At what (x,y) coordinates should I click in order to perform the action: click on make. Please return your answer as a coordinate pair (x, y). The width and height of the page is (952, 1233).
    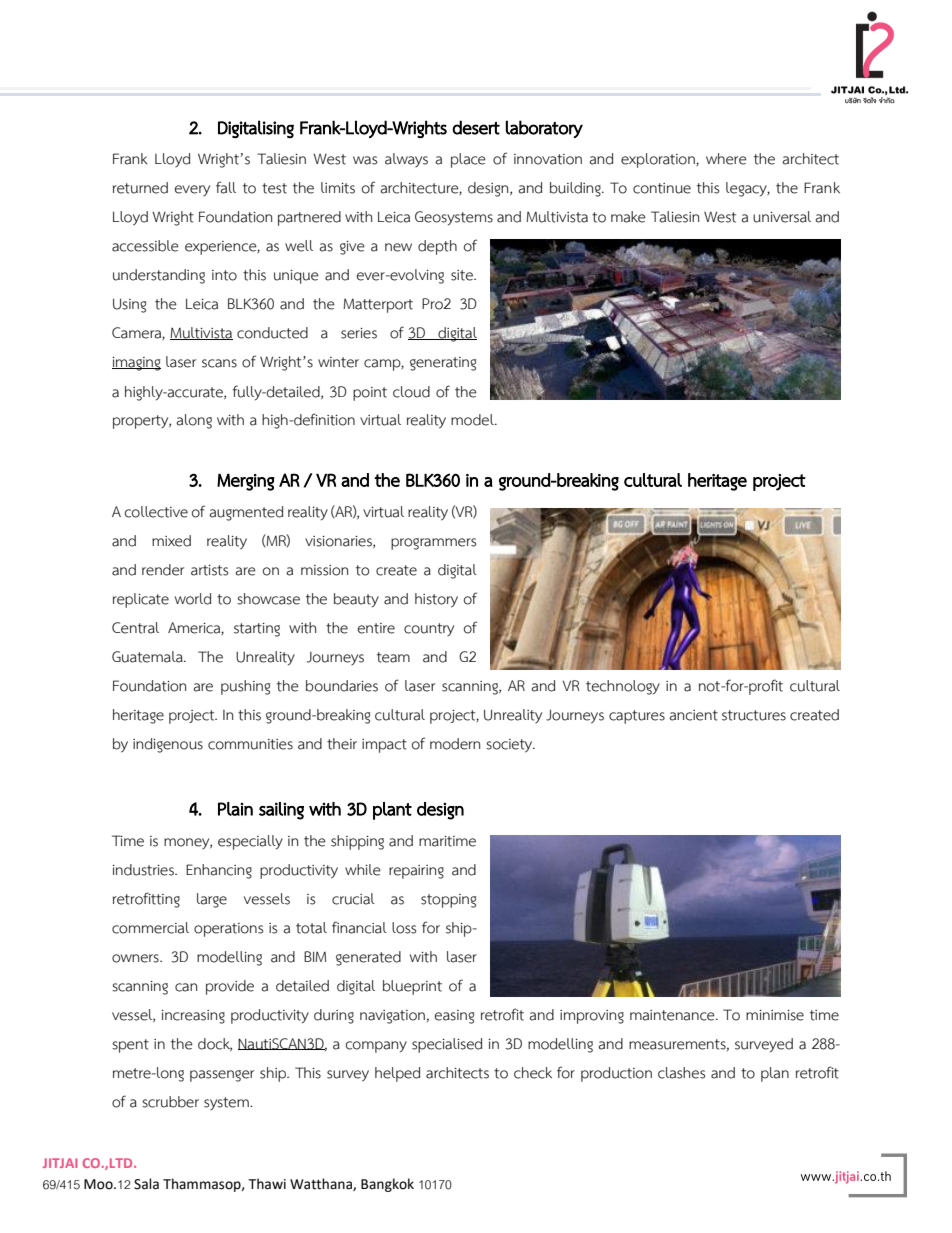
    Looking at the image, I should click on (628, 217).
